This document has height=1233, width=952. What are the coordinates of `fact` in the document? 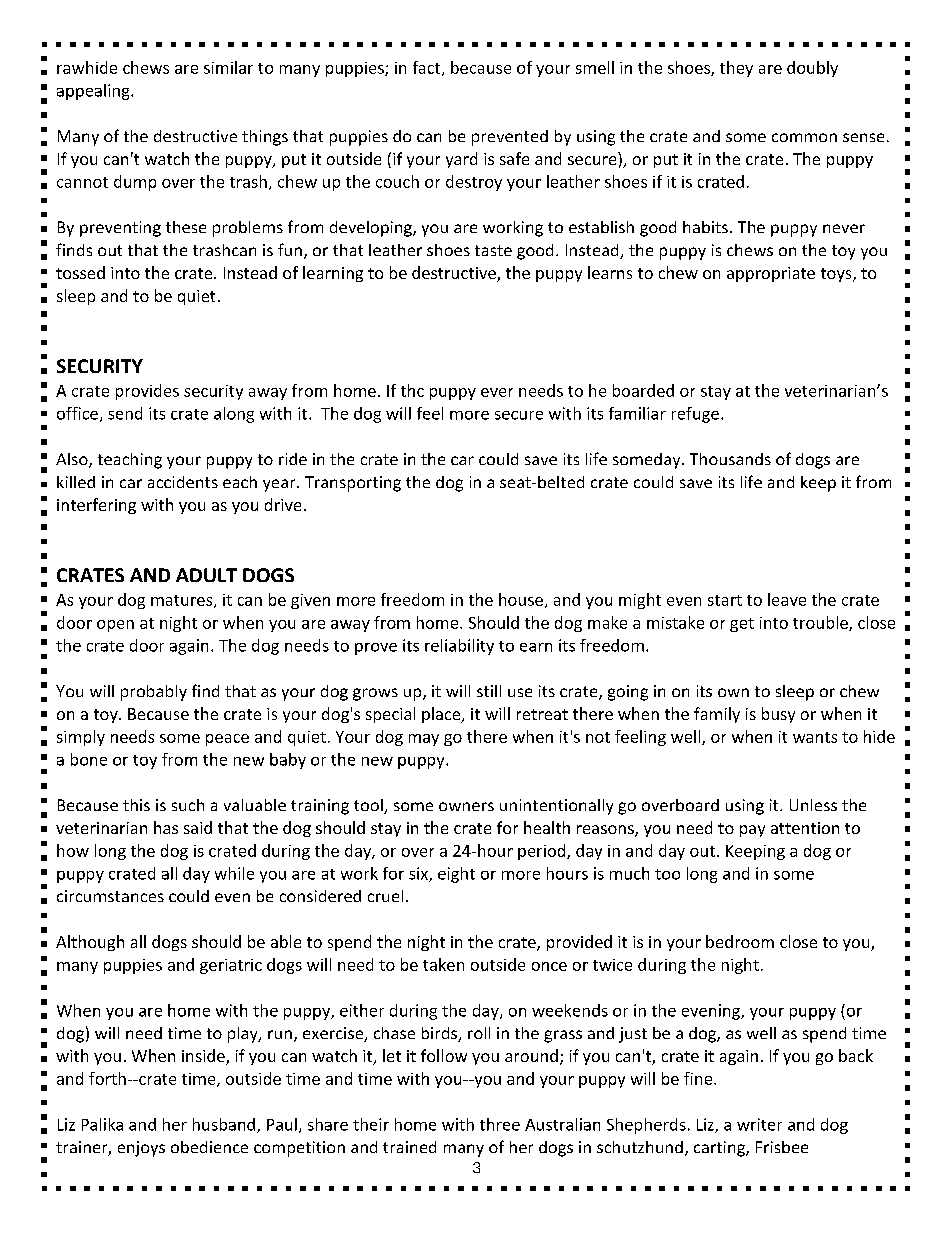 It's located at (428, 68).
